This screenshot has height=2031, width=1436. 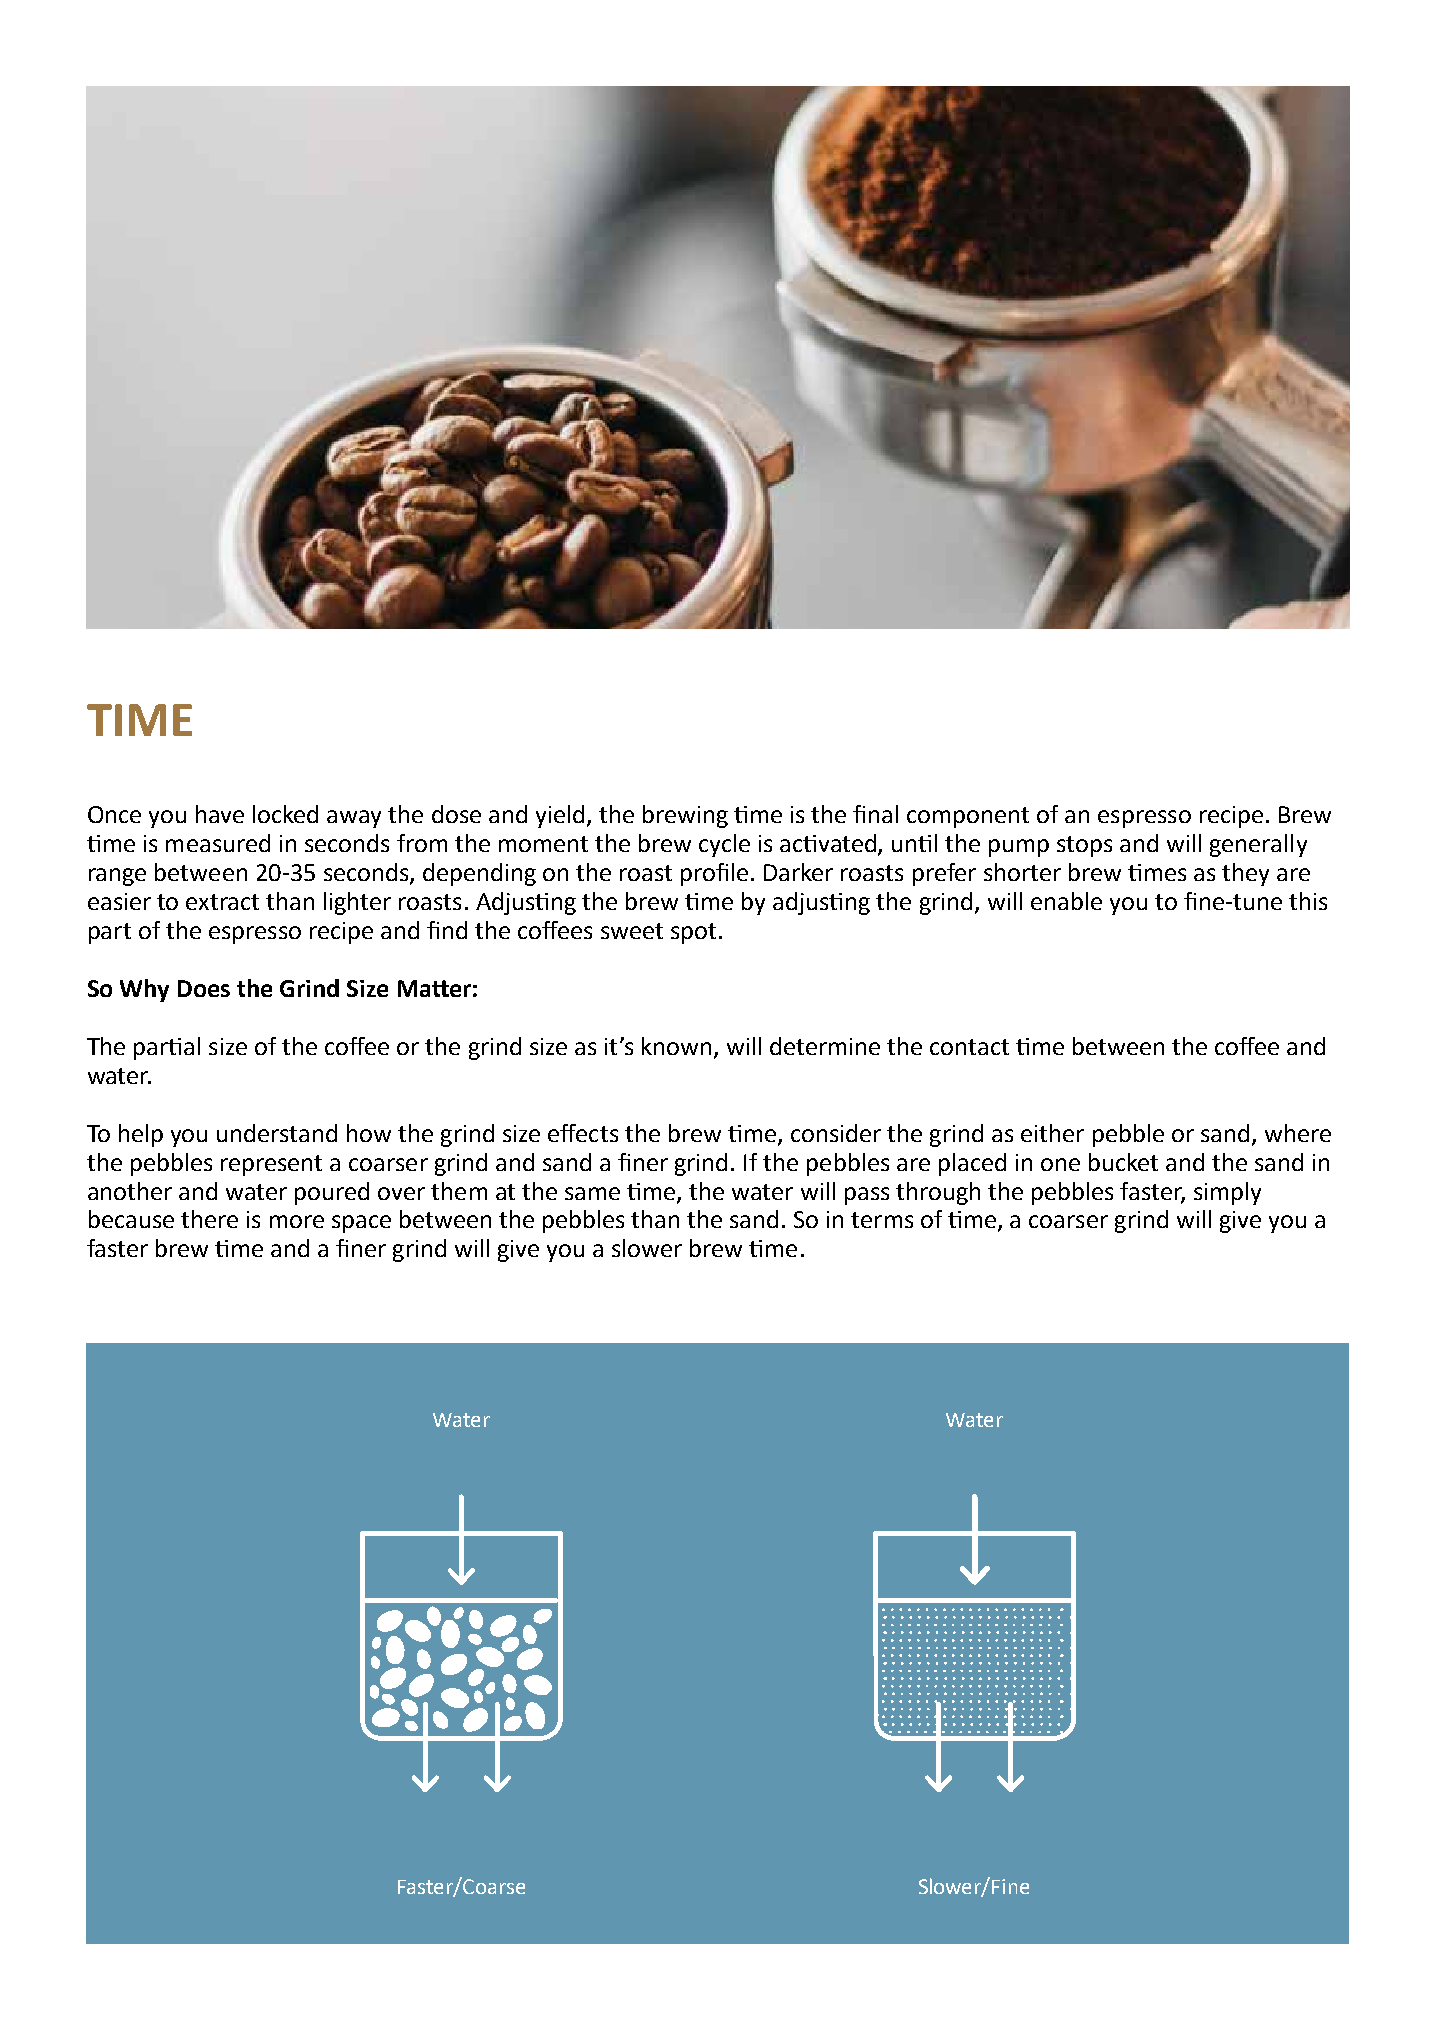 I want to click on cycle, so click(x=724, y=845).
